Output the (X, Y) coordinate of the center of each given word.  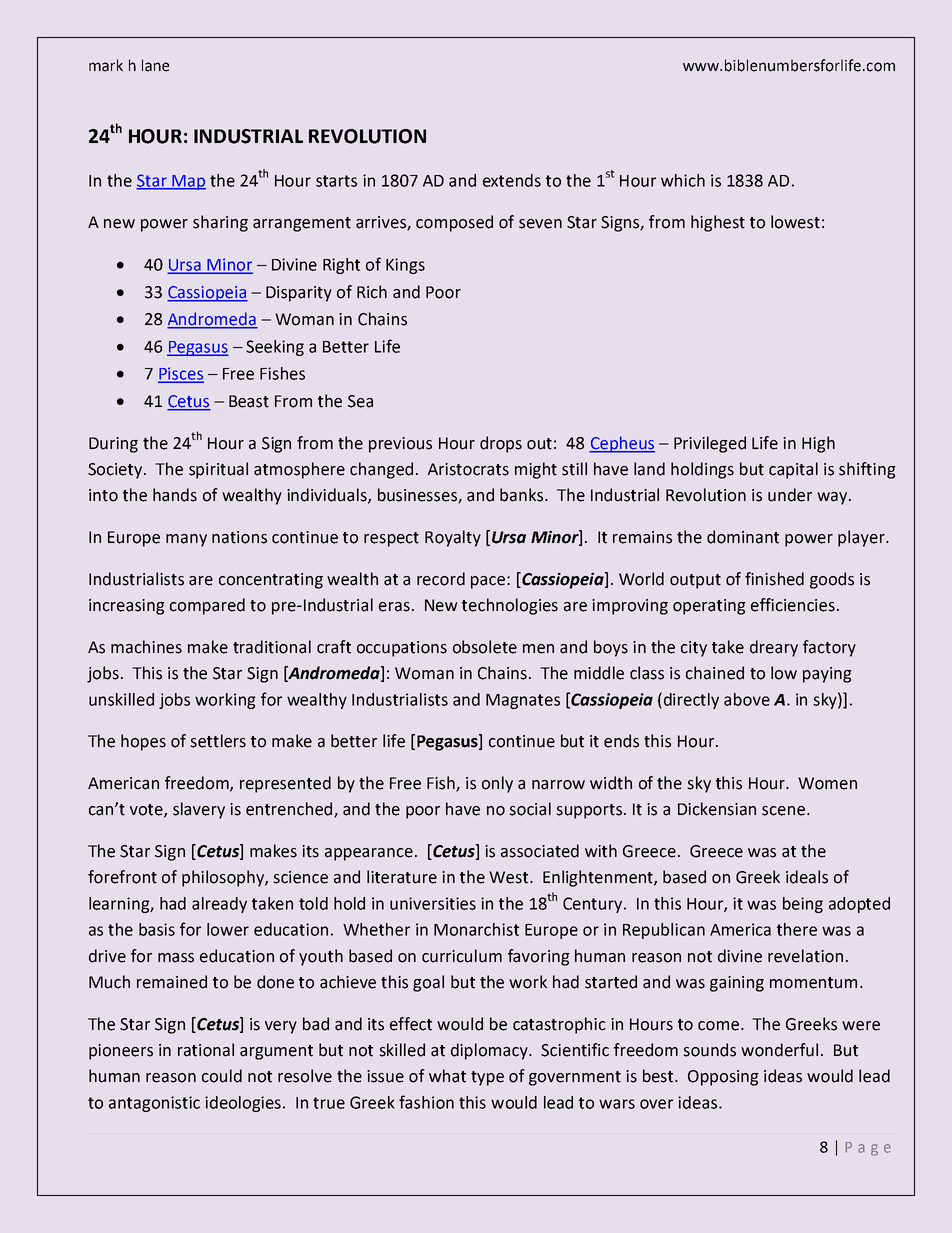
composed (454, 223)
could (222, 1076)
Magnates (523, 701)
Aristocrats (468, 469)
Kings (405, 266)
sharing (220, 223)
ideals (807, 877)
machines (146, 647)
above (747, 699)
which (683, 180)
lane (155, 65)
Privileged (710, 444)
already (219, 905)
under (790, 495)
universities (433, 903)
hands (175, 495)
